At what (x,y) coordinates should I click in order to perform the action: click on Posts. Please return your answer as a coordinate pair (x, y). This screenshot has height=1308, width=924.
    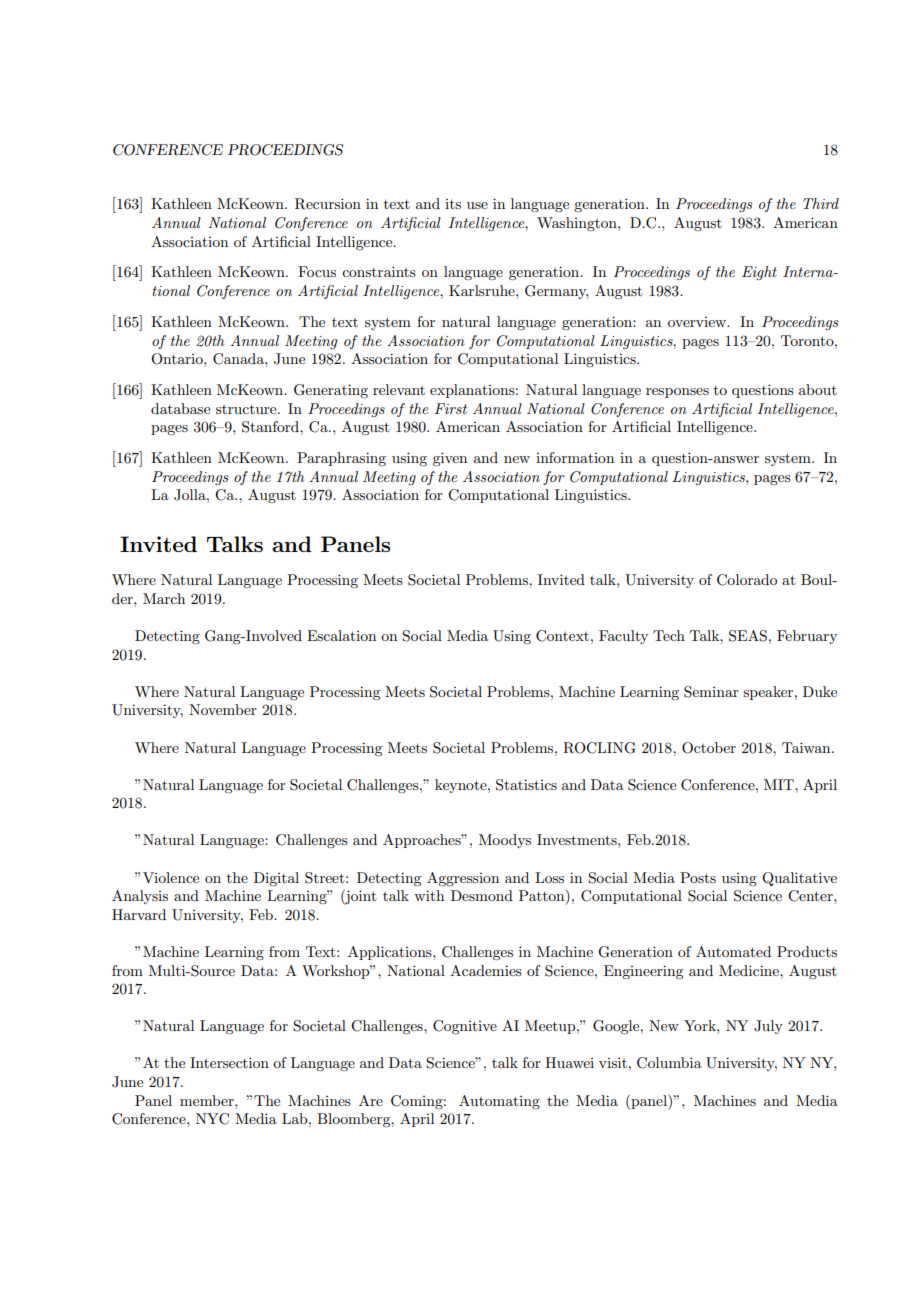
    Looking at the image, I should click on (698, 877).
